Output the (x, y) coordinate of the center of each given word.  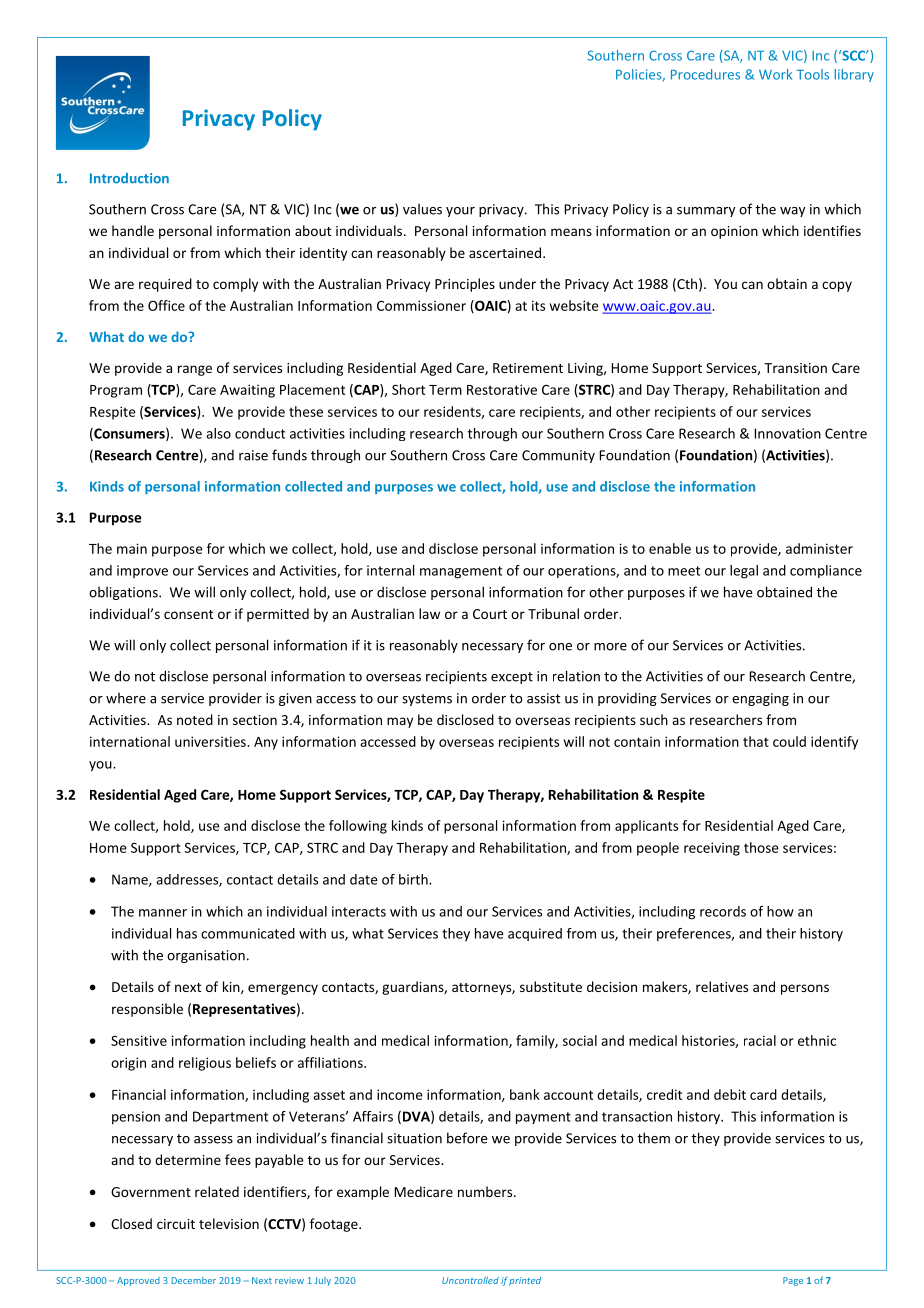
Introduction (129, 178)
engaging (760, 699)
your (460, 212)
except (512, 678)
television (229, 1223)
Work (775, 74)
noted (195, 719)
